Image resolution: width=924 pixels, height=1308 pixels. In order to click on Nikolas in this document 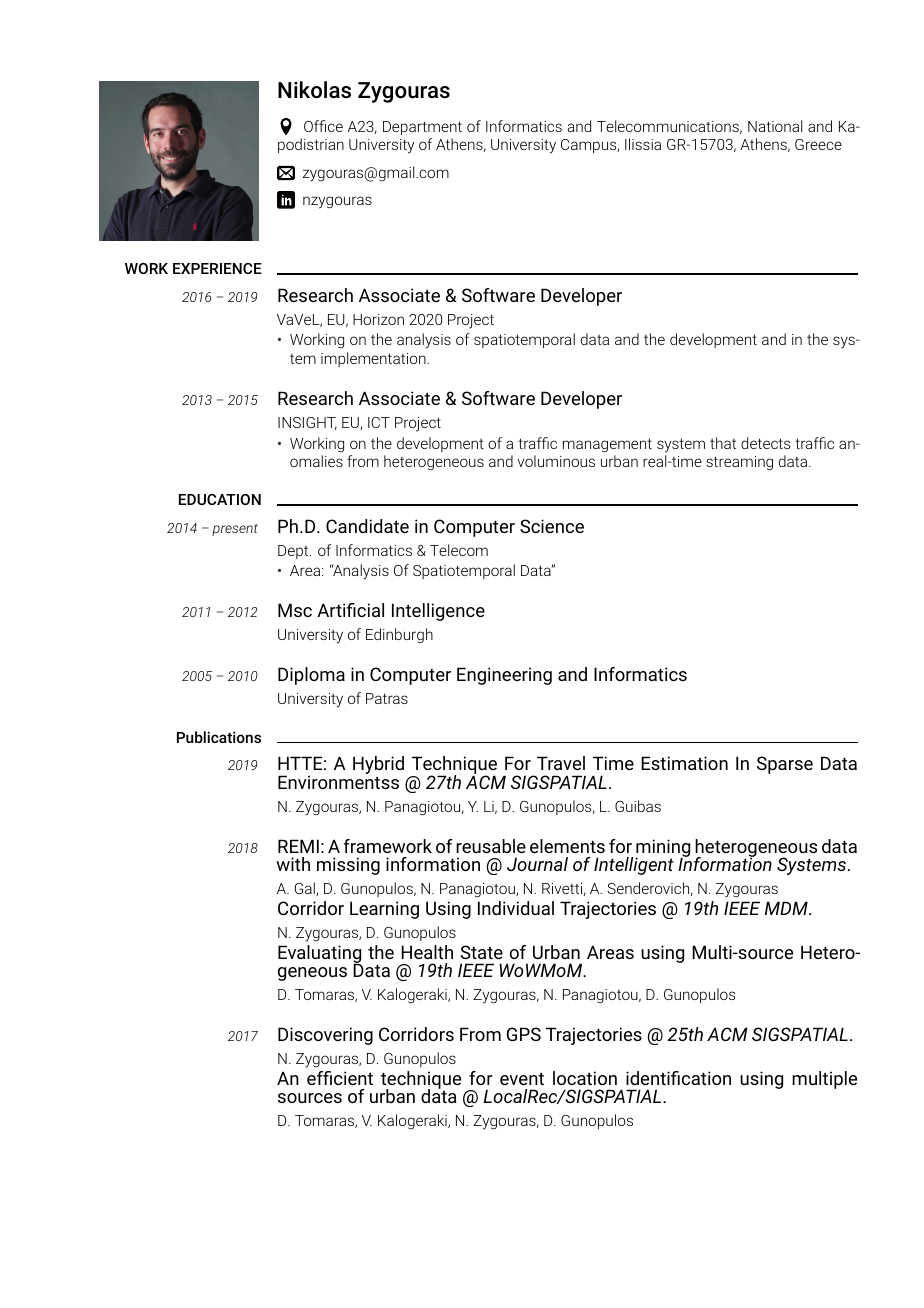, I will do `click(314, 90)`.
